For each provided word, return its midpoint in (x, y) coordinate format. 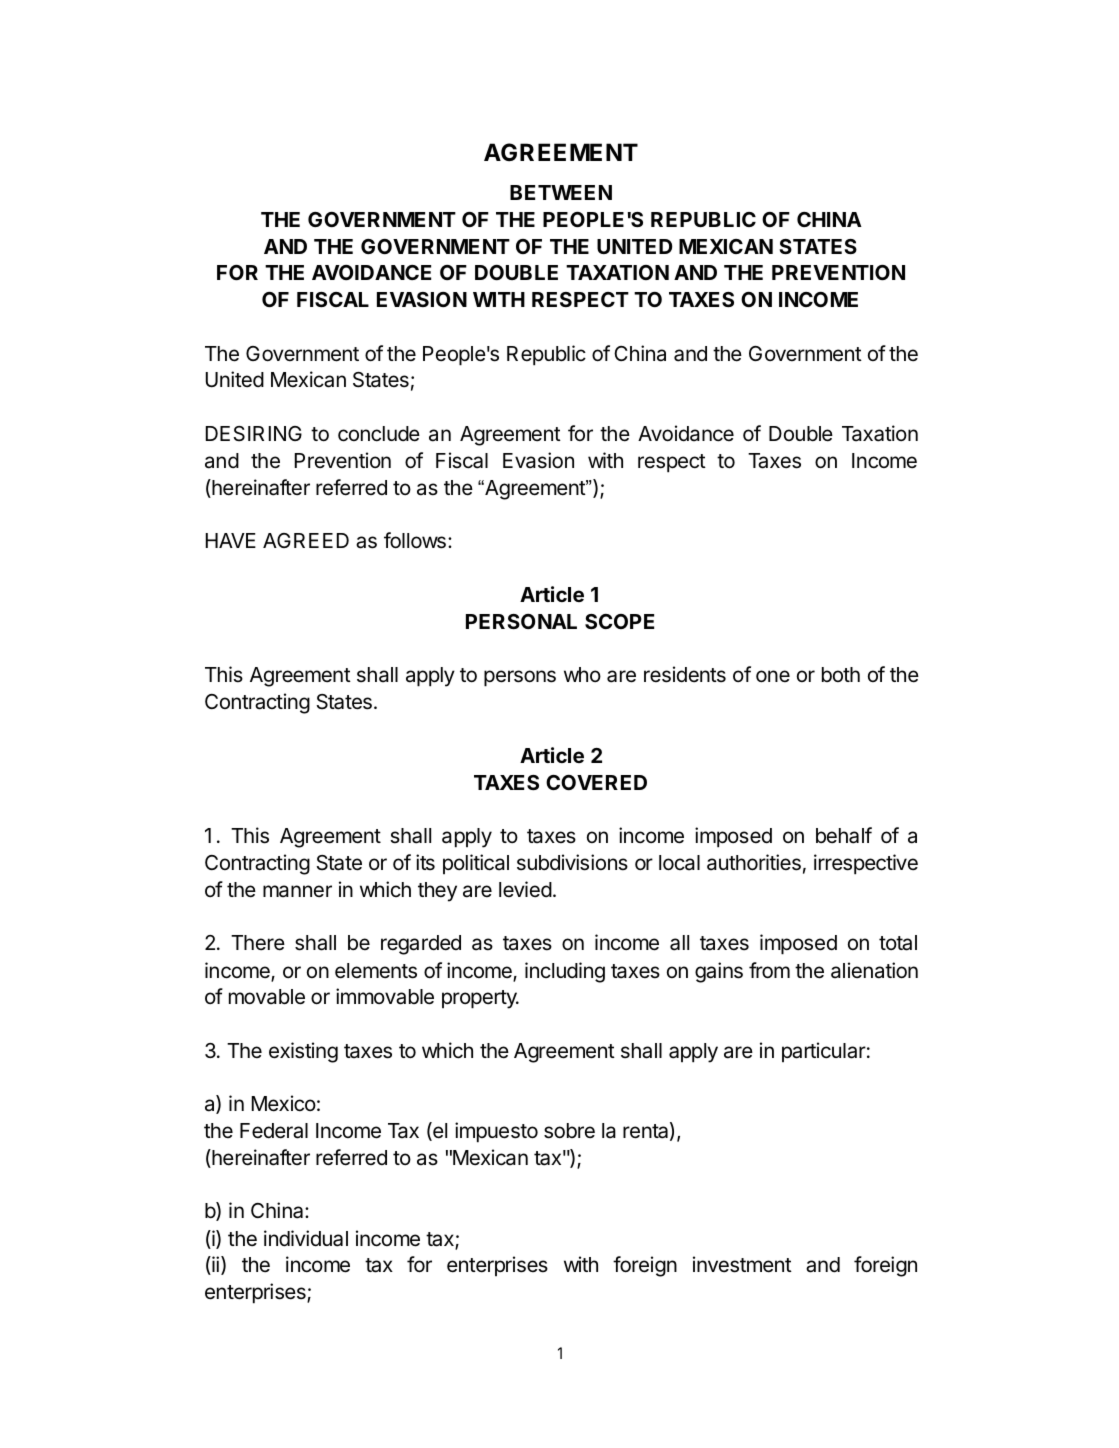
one (773, 676)
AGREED (306, 540)
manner (297, 891)
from (769, 970)
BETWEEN (561, 192)
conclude (379, 434)
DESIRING (254, 434)
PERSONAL (521, 621)
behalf (844, 835)
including (565, 972)
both (841, 674)
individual (306, 1238)
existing (303, 1052)
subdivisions (572, 862)
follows (415, 540)
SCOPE (619, 621)
